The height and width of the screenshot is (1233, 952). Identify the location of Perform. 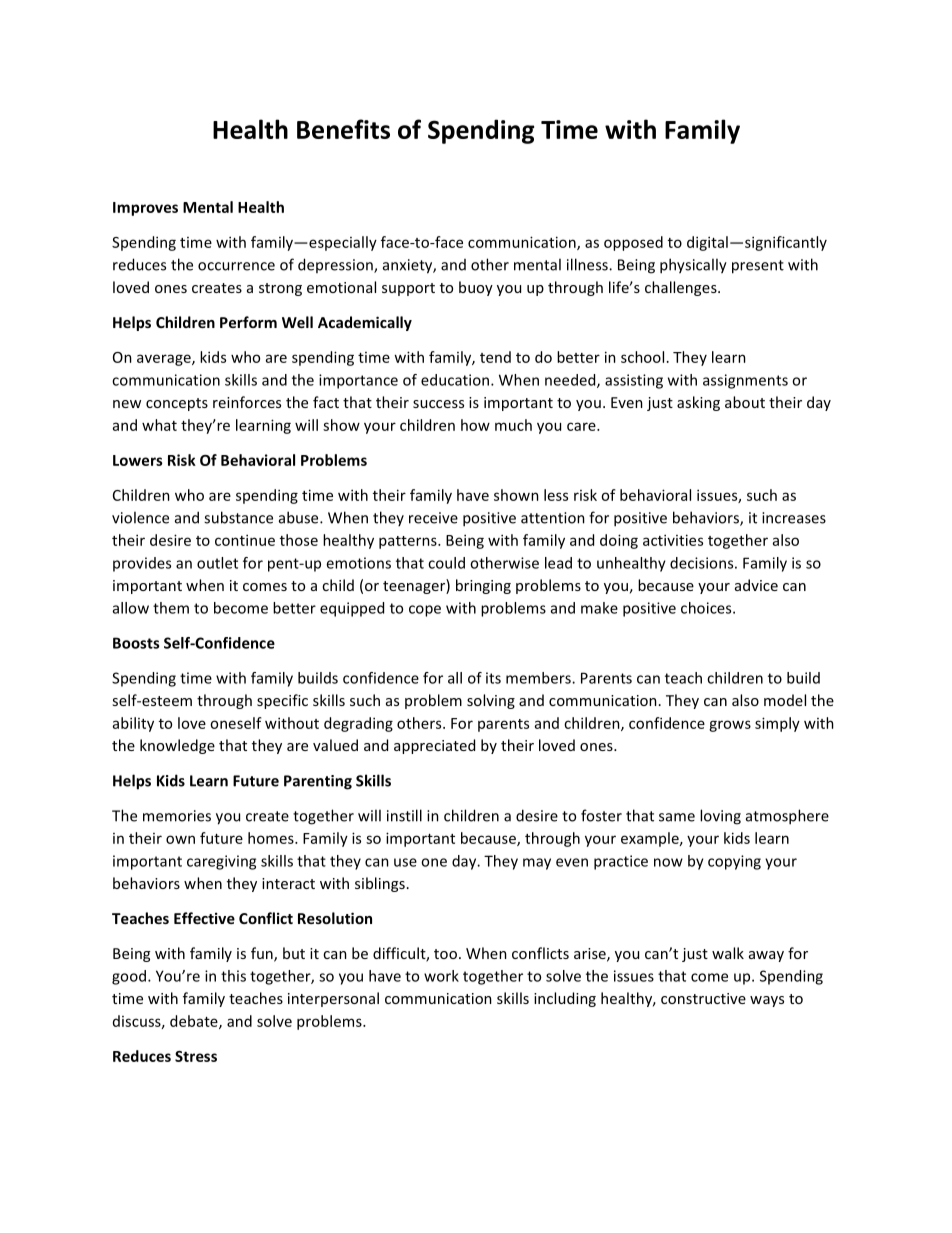
(248, 322).
